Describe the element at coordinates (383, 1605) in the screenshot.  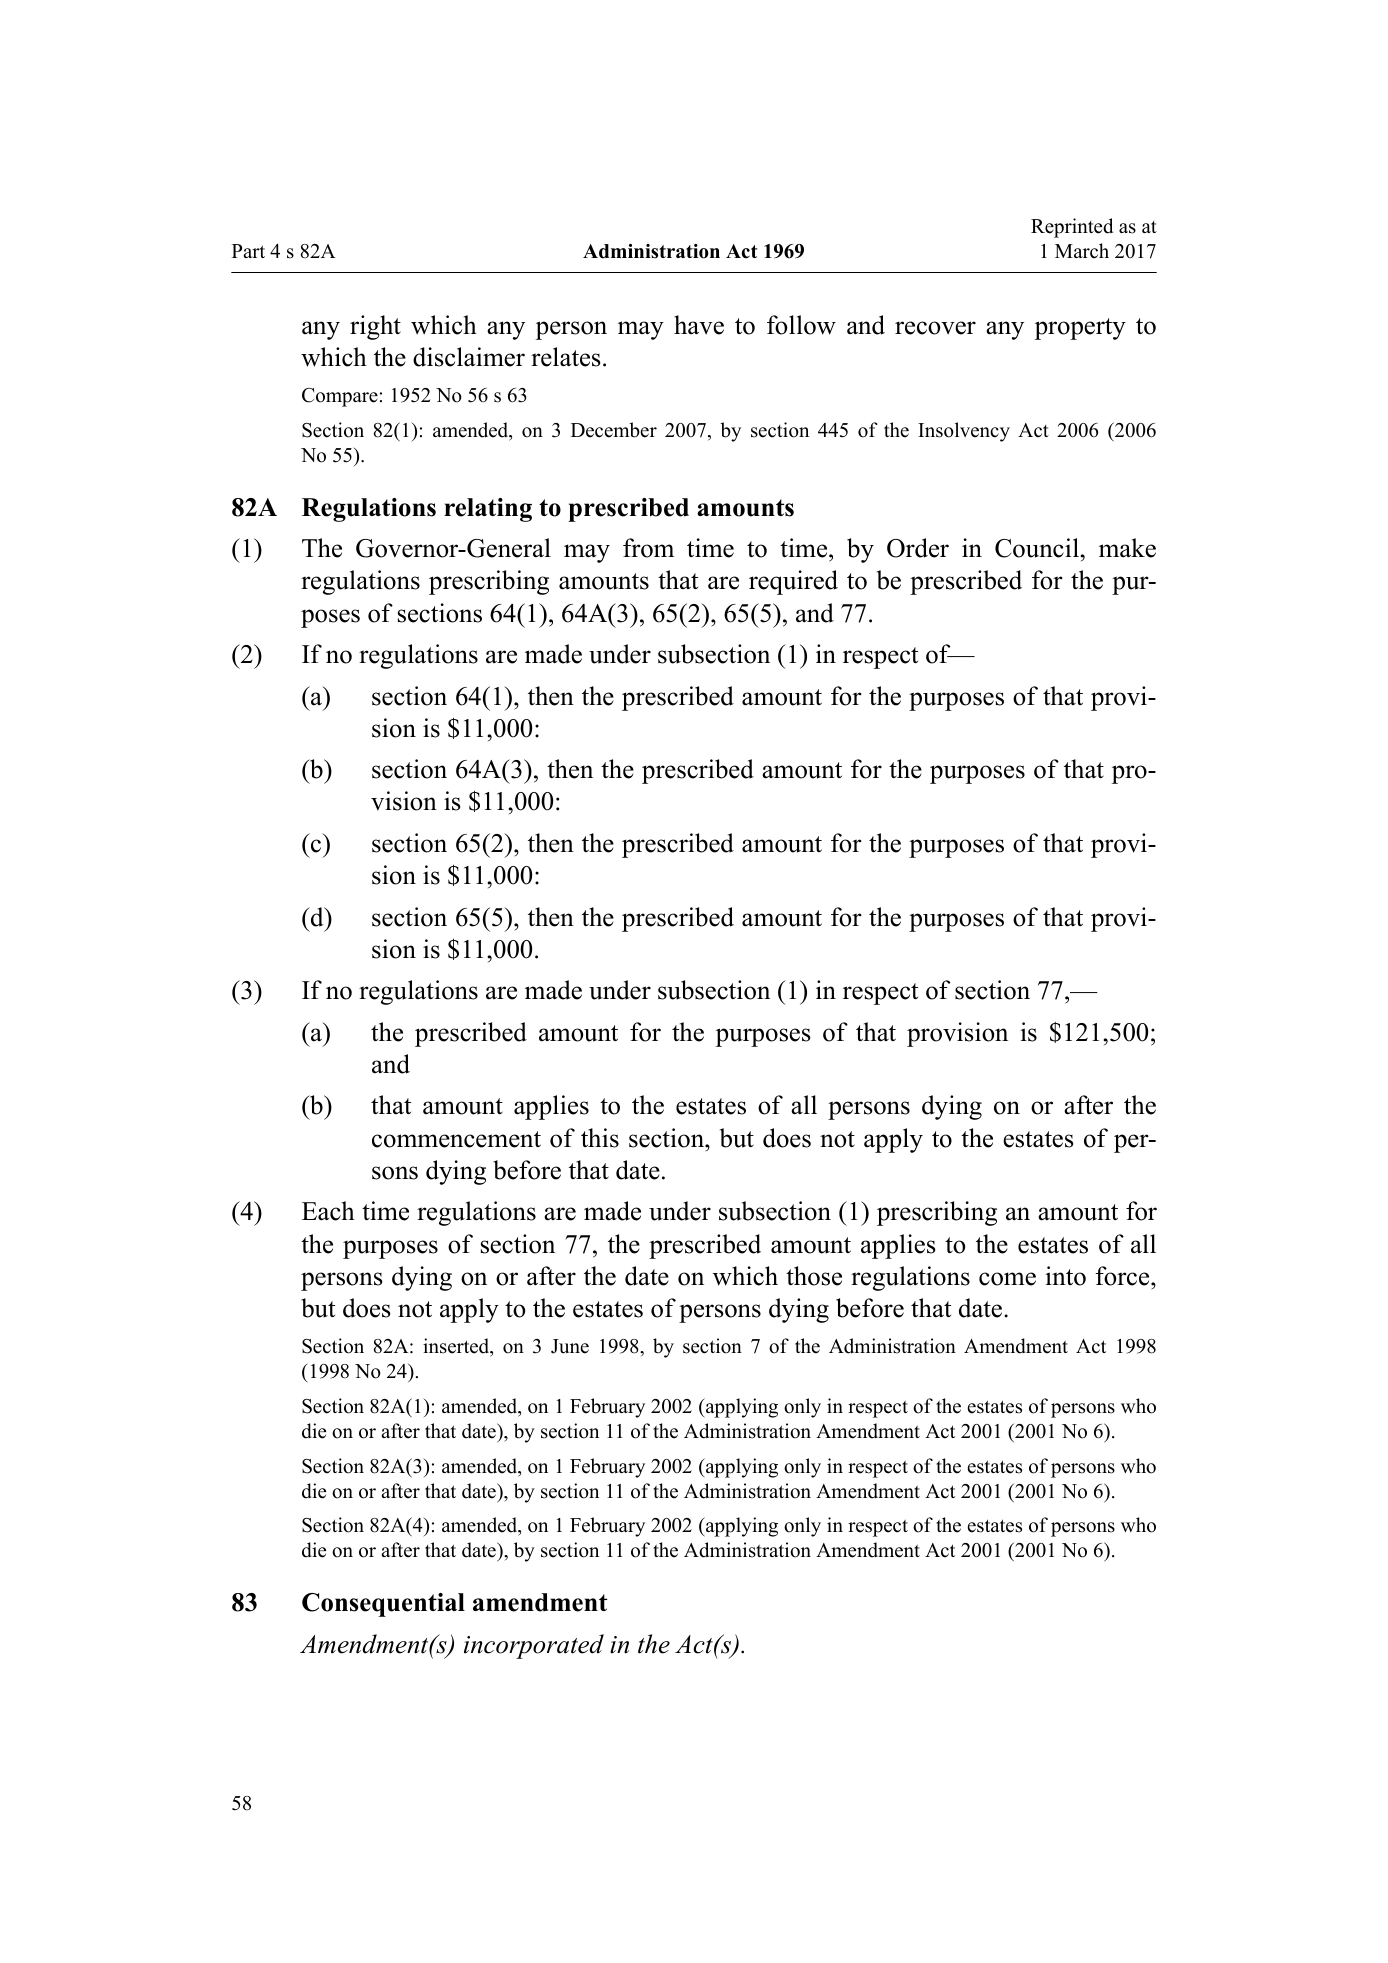
I see `Consequential` at that location.
